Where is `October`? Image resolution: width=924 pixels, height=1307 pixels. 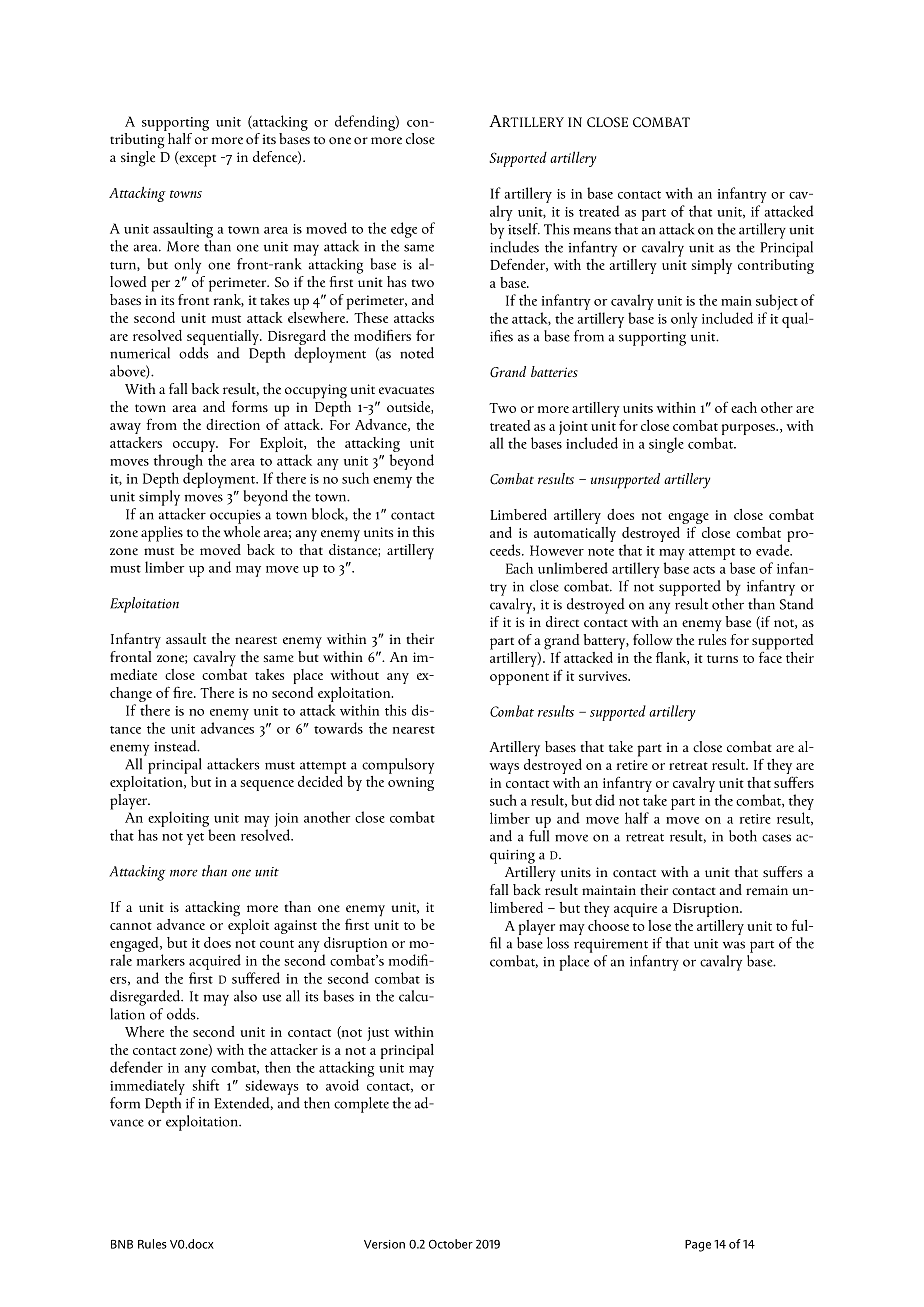 October is located at coordinates (451, 1244).
